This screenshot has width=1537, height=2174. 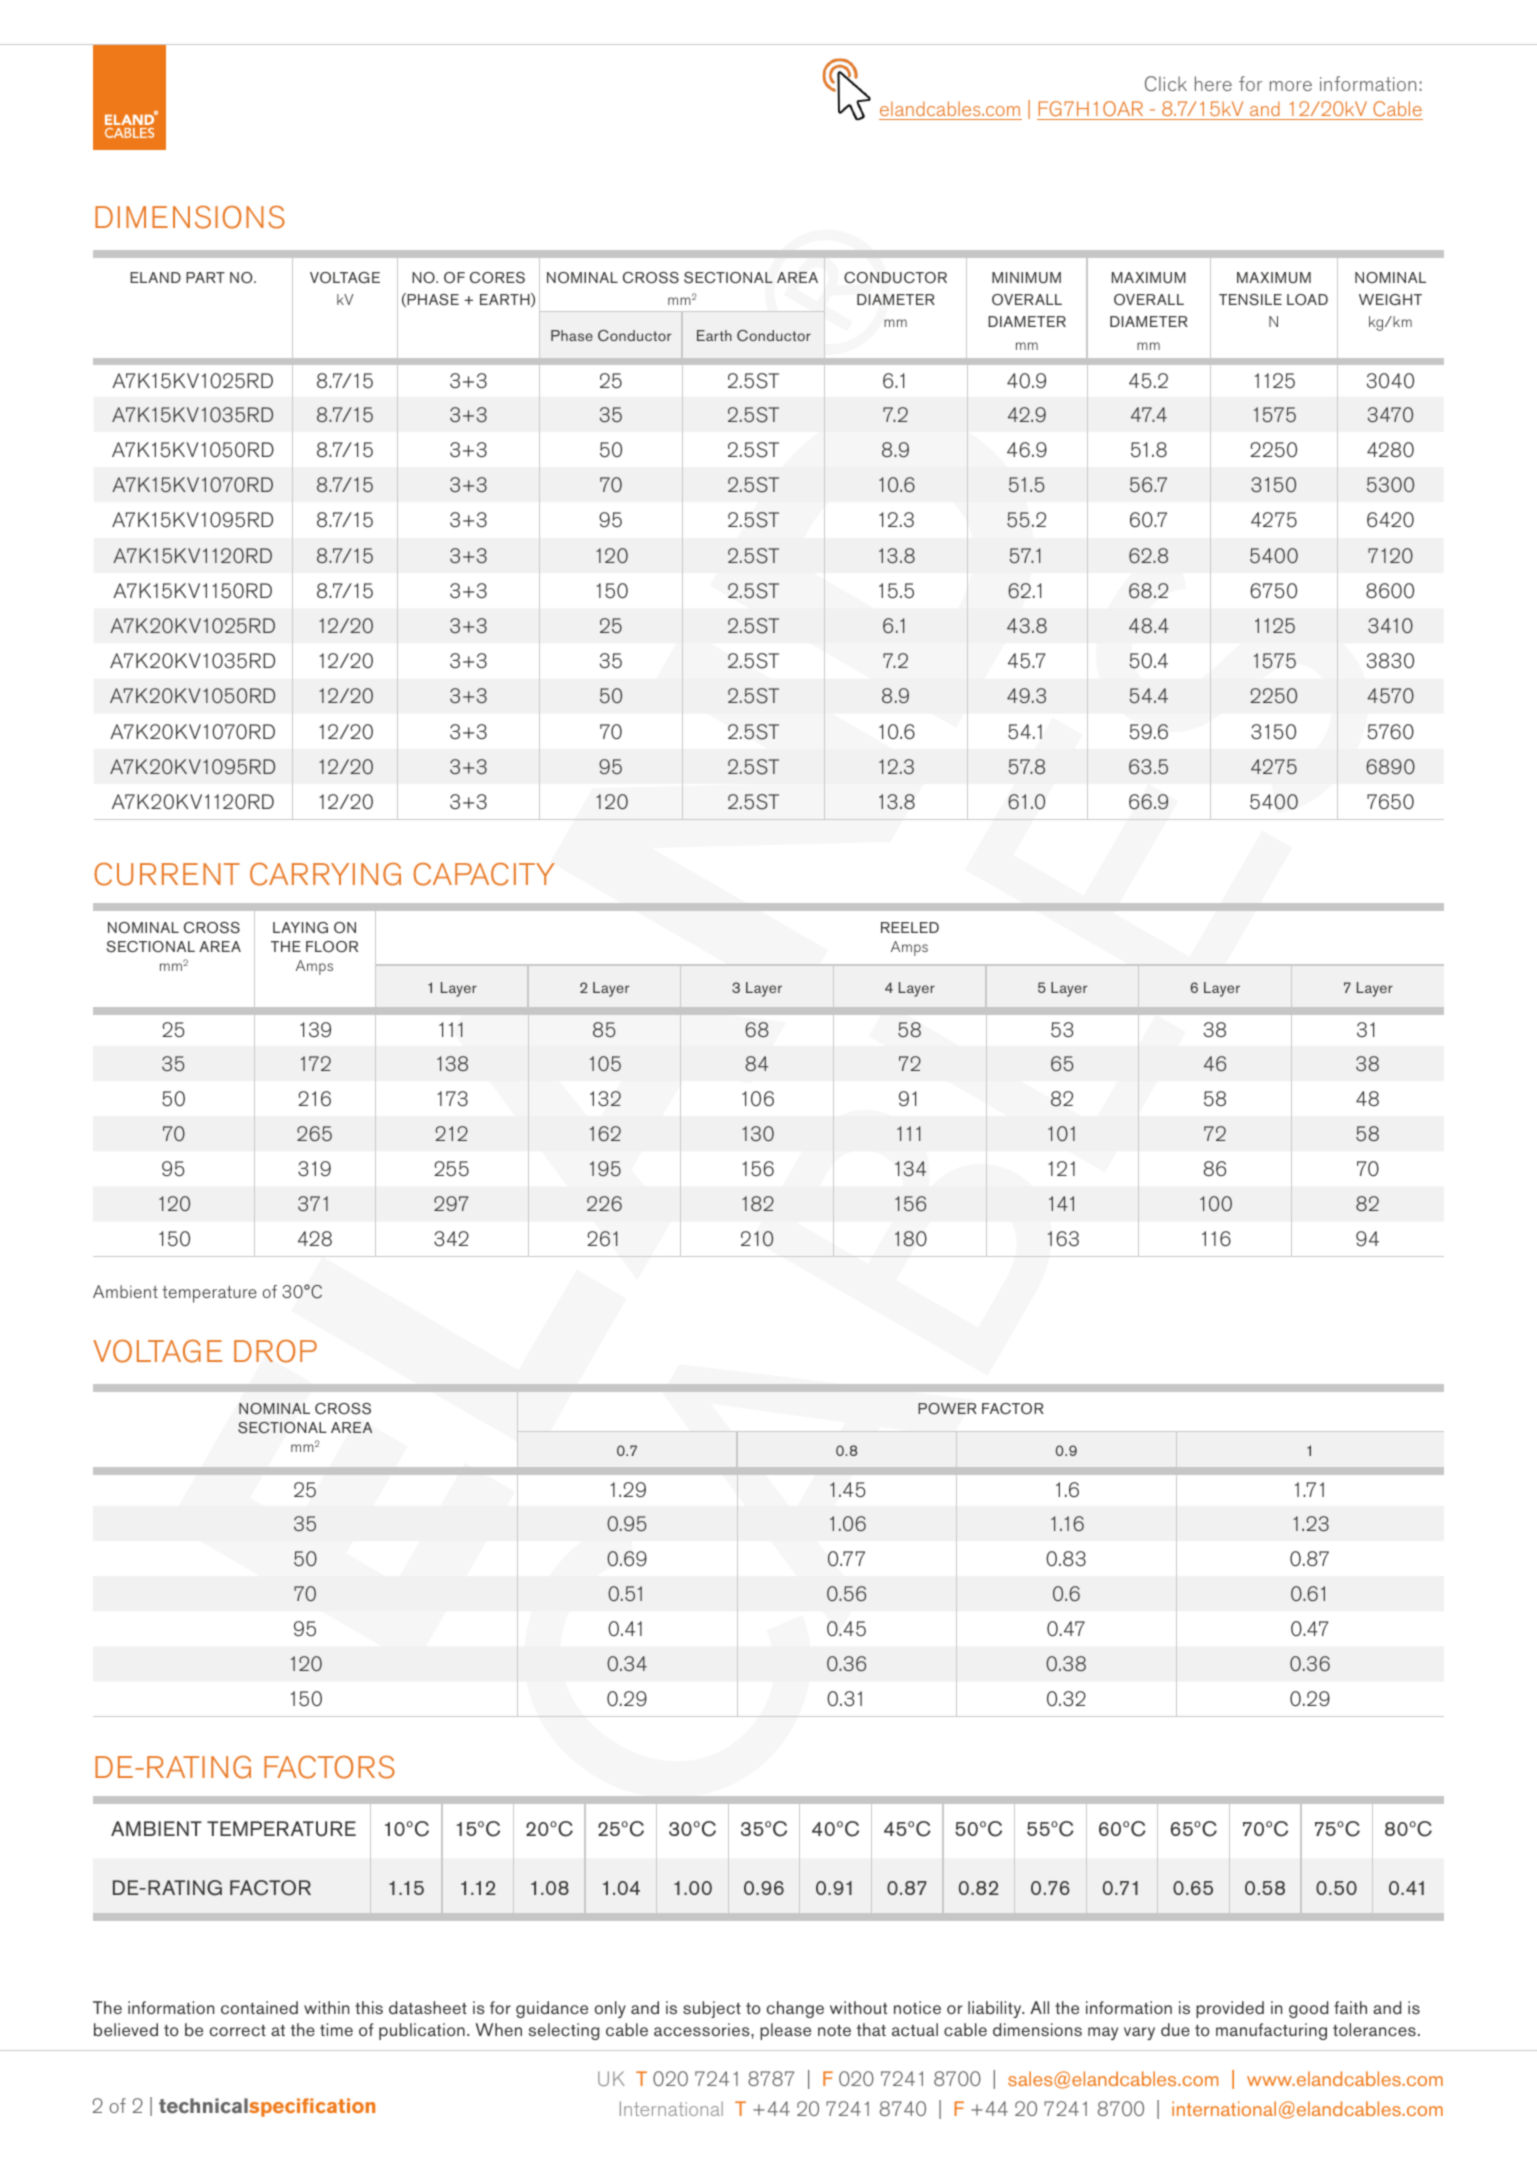 What do you see at coordinates (484, 874) in the screenshot?
I see `CAPACITY` at bounding box center [484, 874].
